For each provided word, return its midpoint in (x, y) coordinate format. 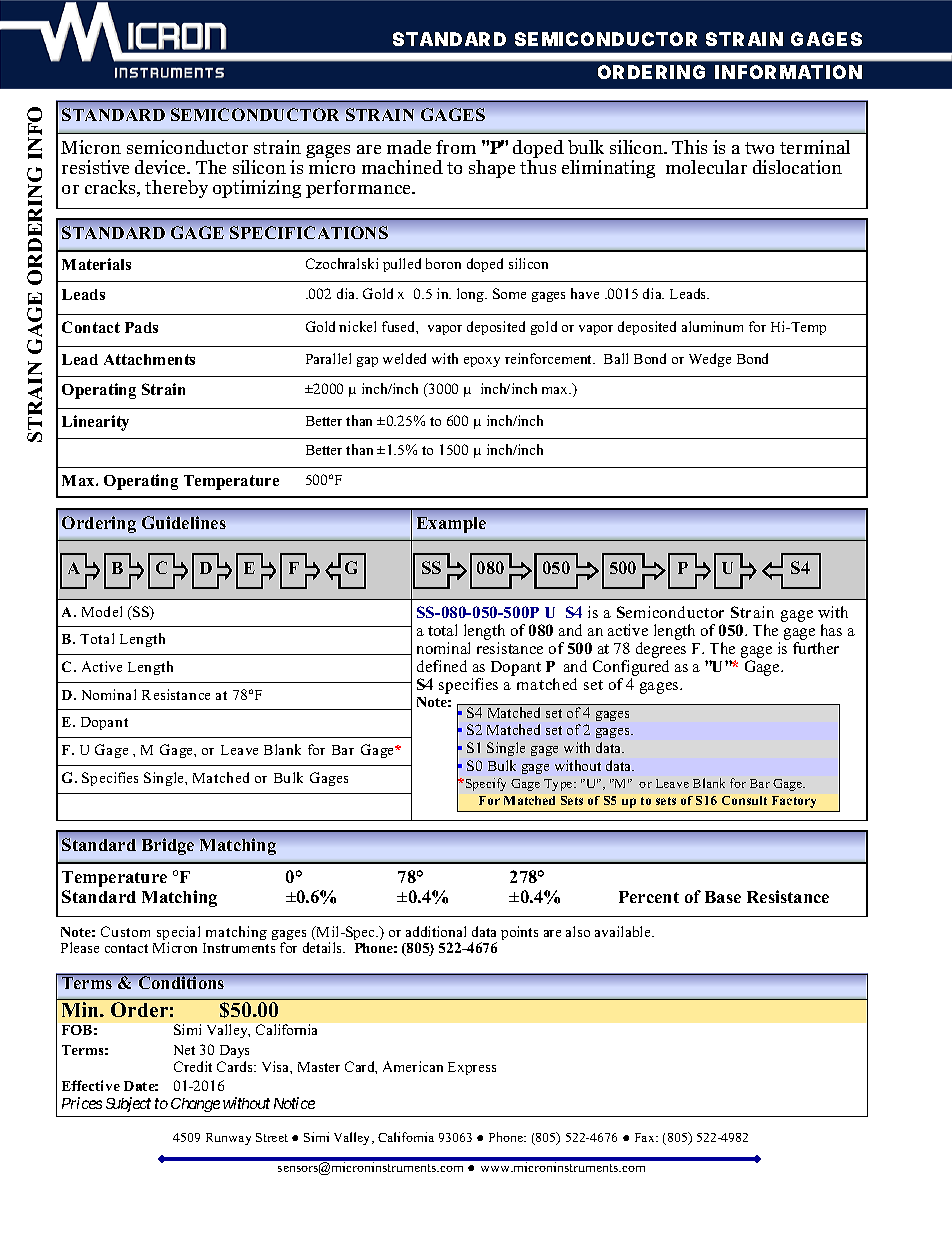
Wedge (710, 360)
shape (492, 169)
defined (442, 666)
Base (723, 897)
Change (195, 1105)
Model (102, 611)
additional (436, 931)
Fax (646, 1137)
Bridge (168, 846)
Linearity (95, 423)
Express (472, 1068)
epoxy (482, 362)
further (816, 648)
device (162, 167)
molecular (706, 167)
